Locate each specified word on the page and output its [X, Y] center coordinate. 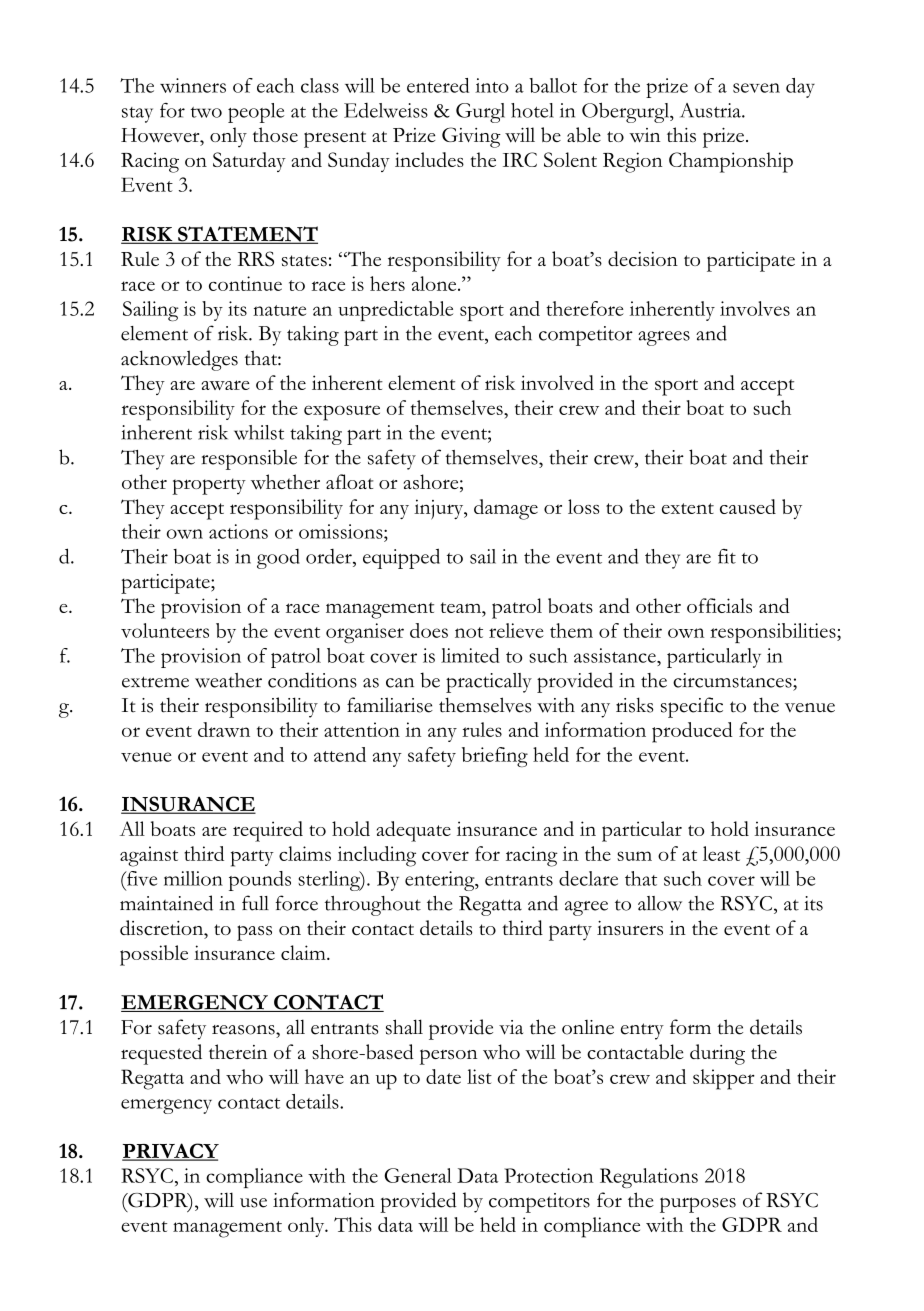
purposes [698, 1205]
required [268, 831]
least [721, 853]
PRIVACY [170, 1152]
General [418, 1175]
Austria [711, 110]
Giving [471, 137]
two [206, 112]
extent [688, 508]
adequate [414, 831]
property [209, 486]
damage [506, 509]
